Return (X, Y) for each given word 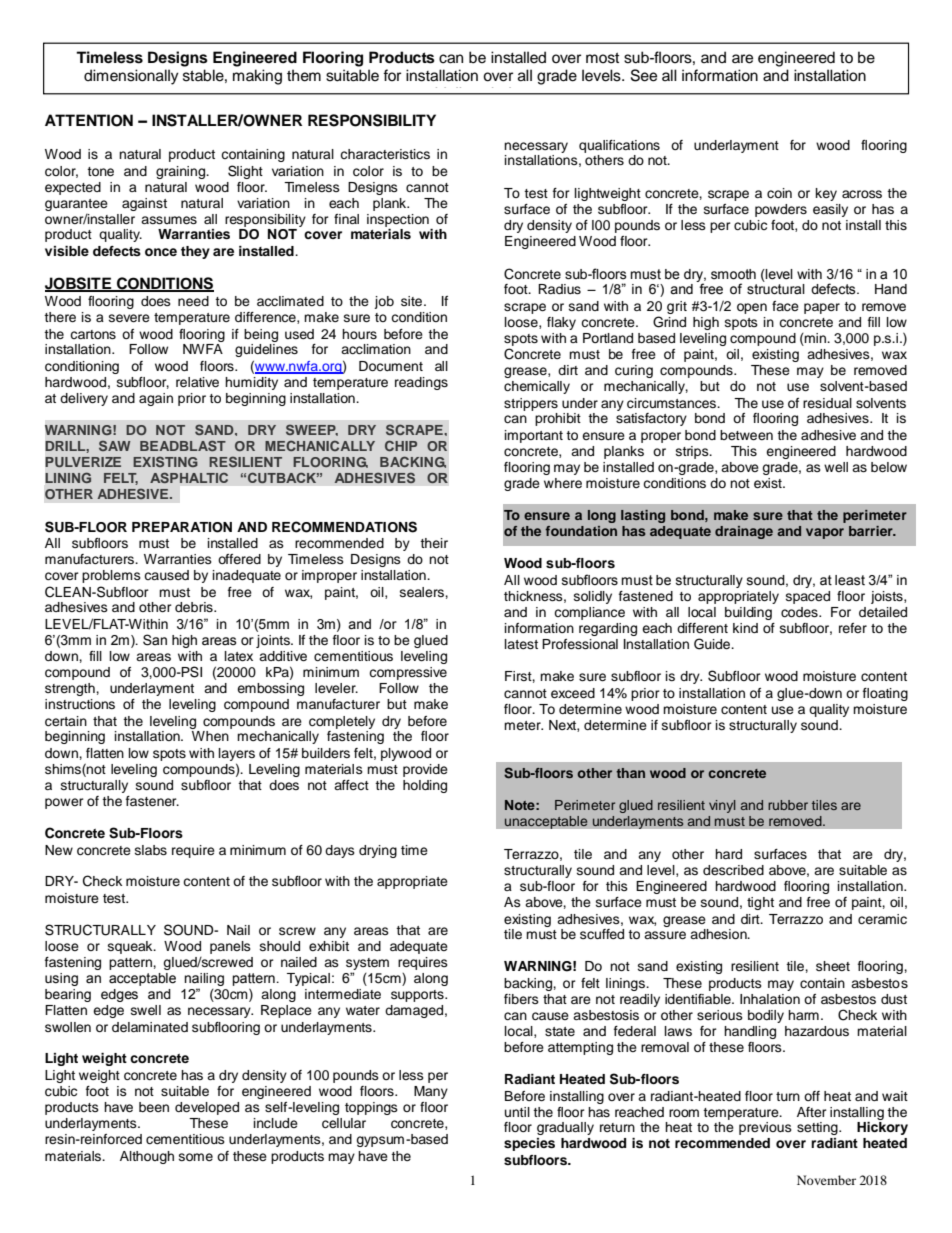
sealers (423, 592)
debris (195, 607)
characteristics (385, 154)
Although (147, 1157)
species (529, 1144)
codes (800, 612)
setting (818, 1128)
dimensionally (131, 77)
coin (779, 193)
